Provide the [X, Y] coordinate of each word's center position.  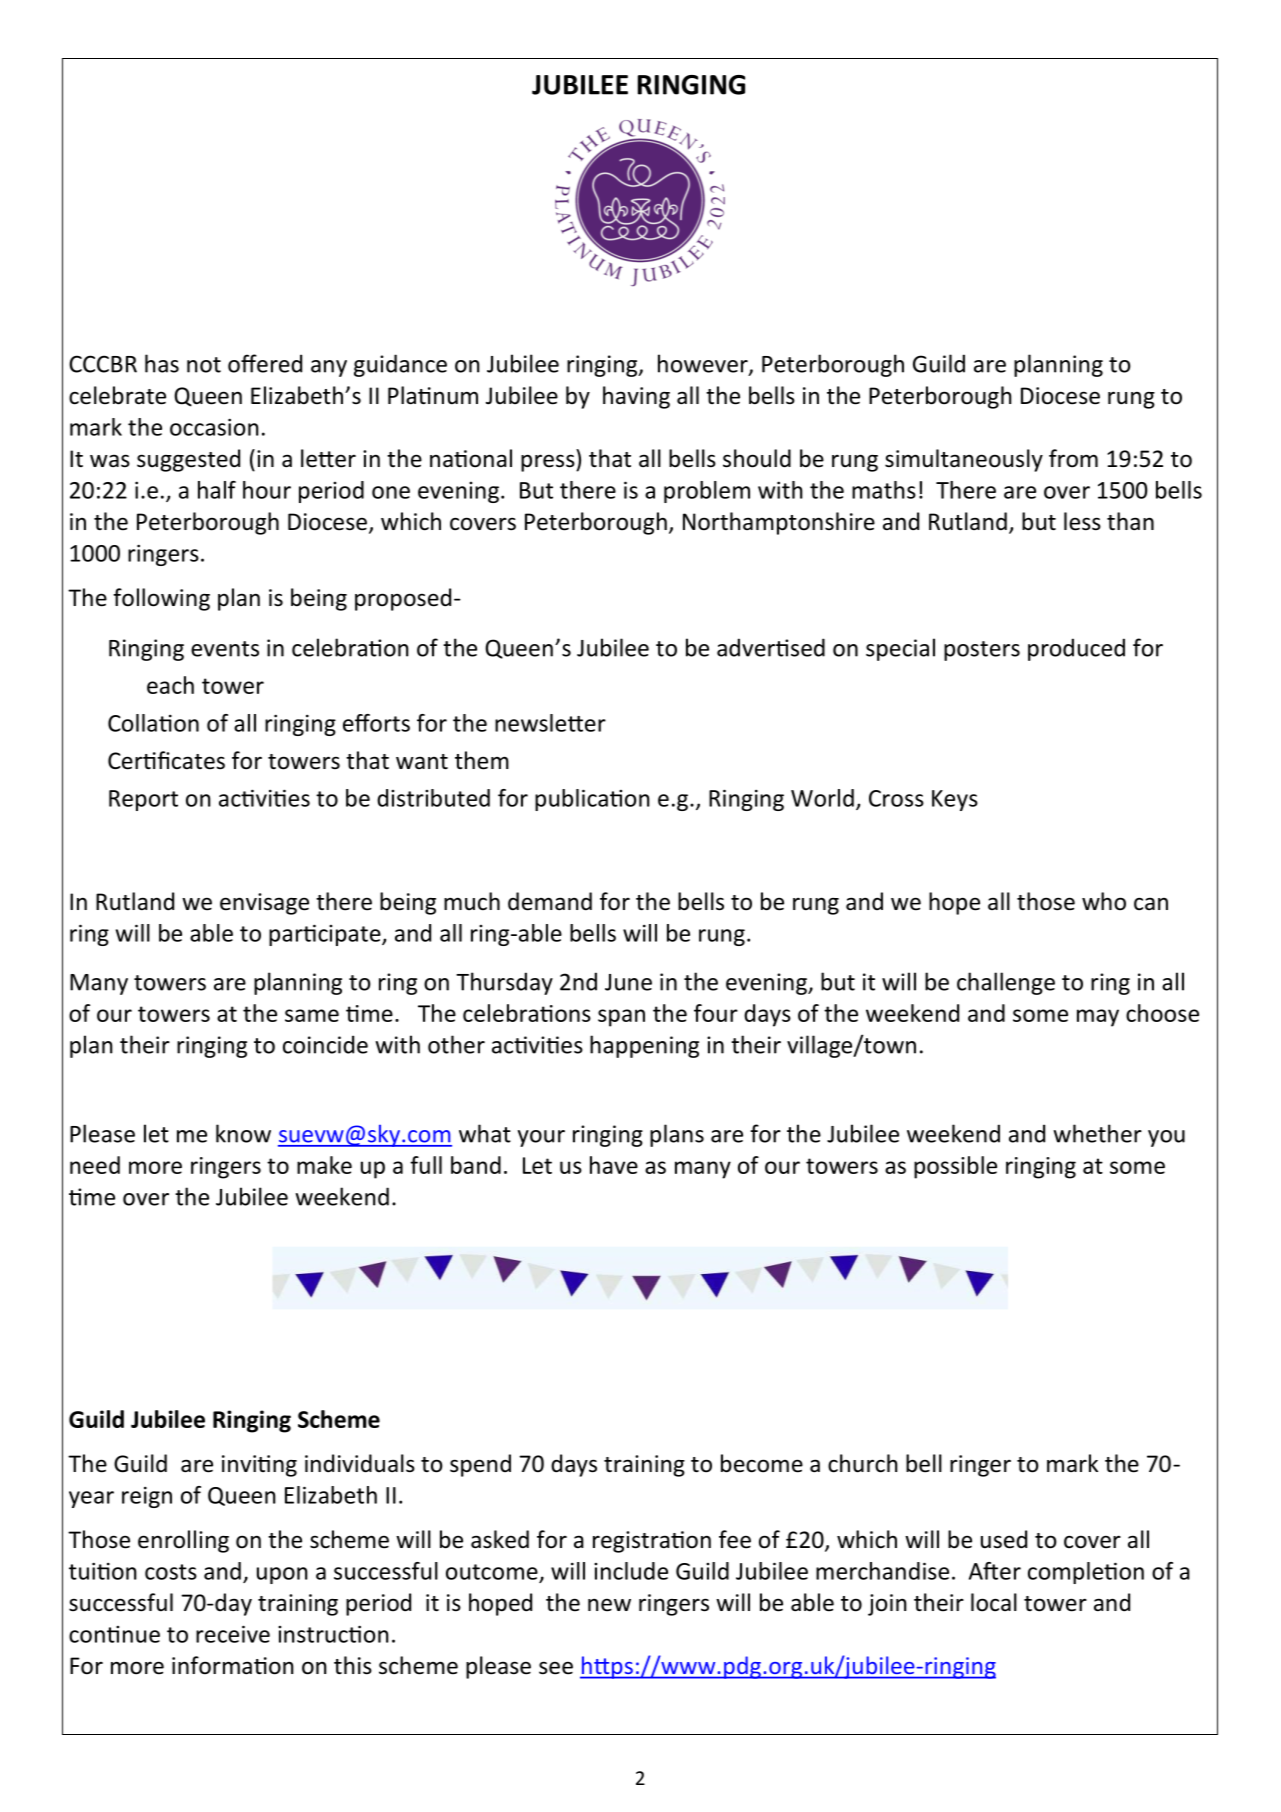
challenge [1006, 983]
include [631, 1571]
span [621, 1018]
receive [233, 1634]
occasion [214, 427]
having [636, 397]
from [1073, 458]
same [312, 1015]
